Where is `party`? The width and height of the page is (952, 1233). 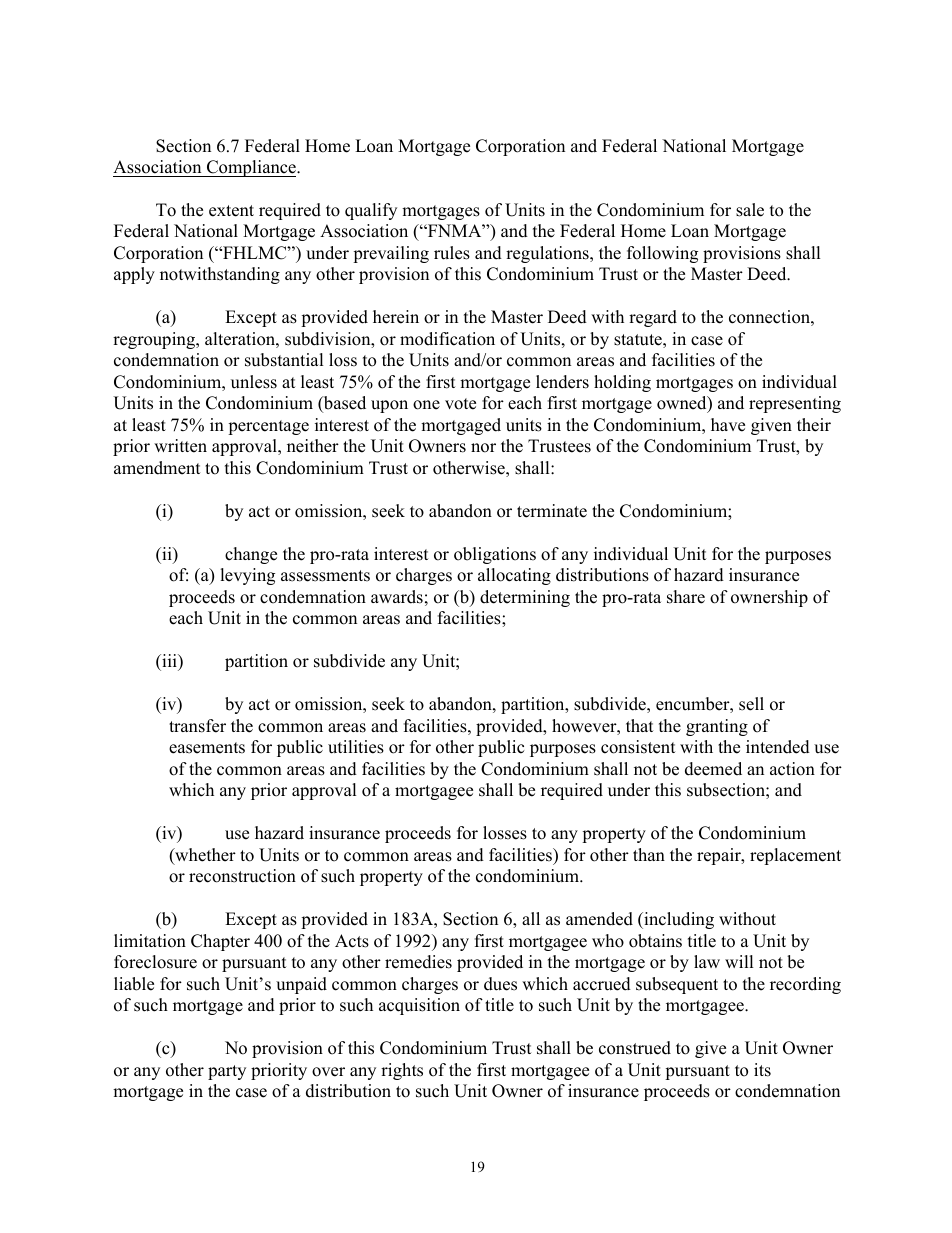
party is located at coordinates (227, 1072).
